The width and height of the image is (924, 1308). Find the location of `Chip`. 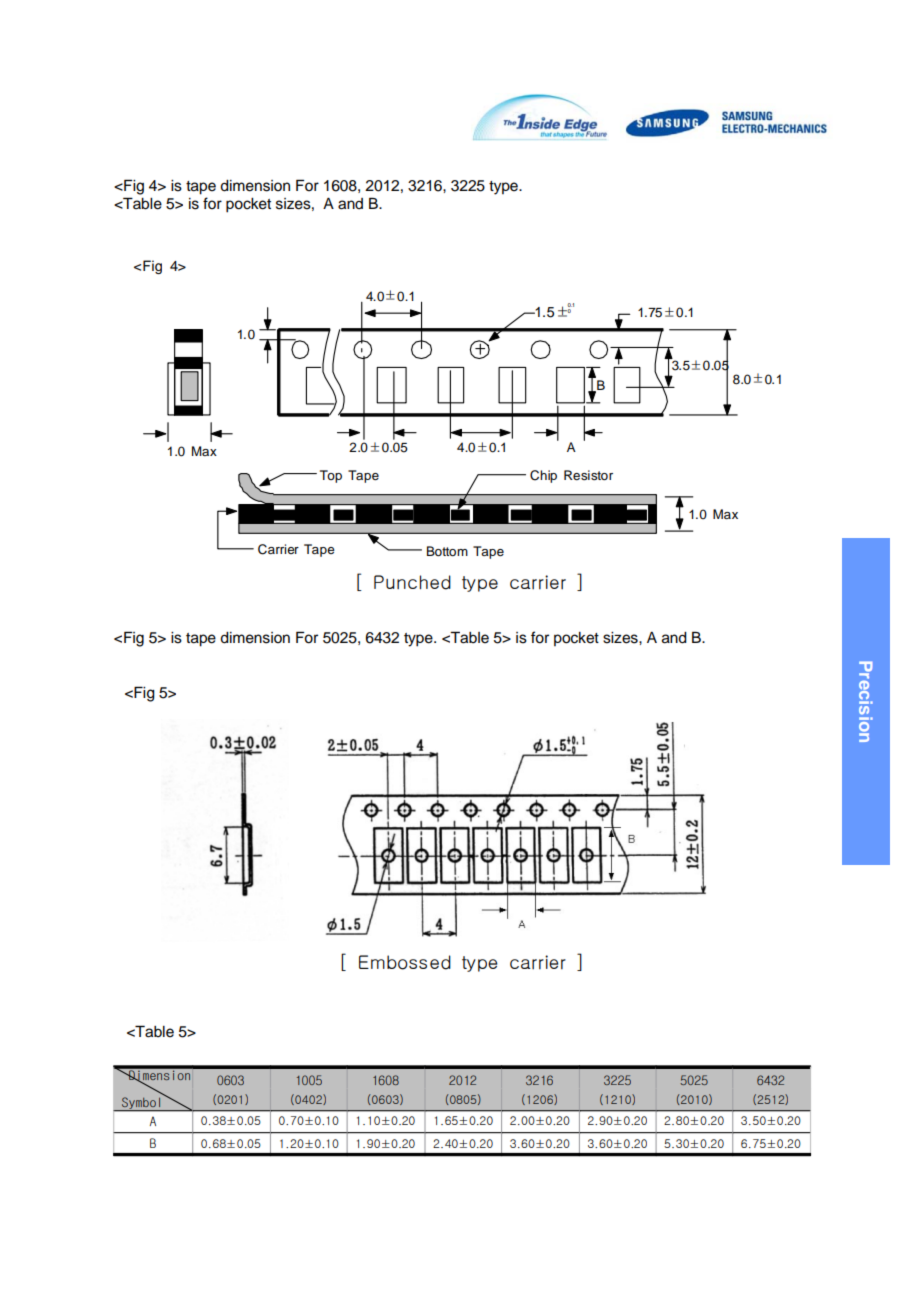

Chip is located at coordinates (543, 476).
